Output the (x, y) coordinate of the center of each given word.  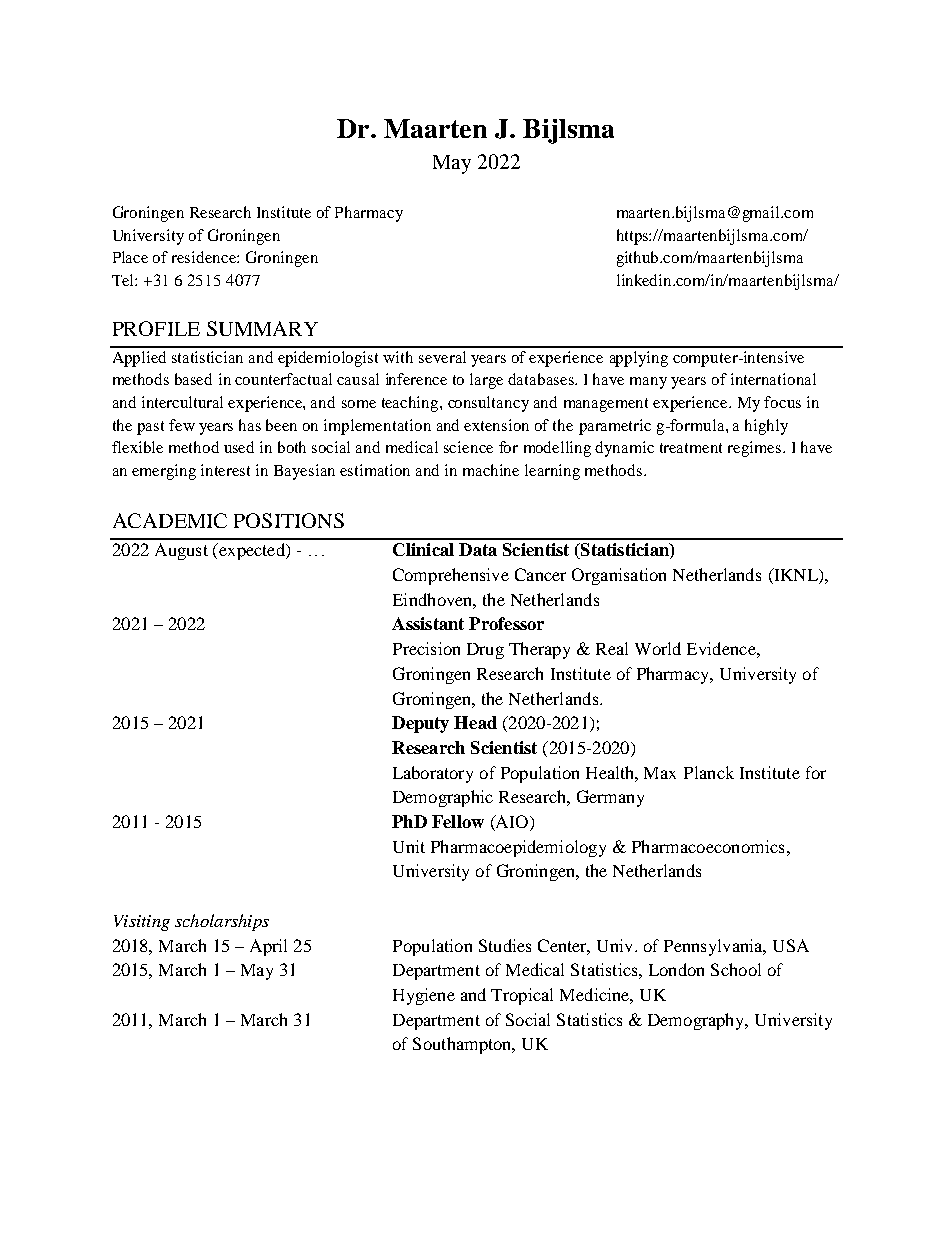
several (442, 357)
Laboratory (433, 774)
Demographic (443, 798)
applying (639, 359)
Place (130, 257)
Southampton (463, 1045)
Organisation (619, 576)
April (268, 947)
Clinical (423, 549)
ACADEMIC (170, 520)
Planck (709, 772)
